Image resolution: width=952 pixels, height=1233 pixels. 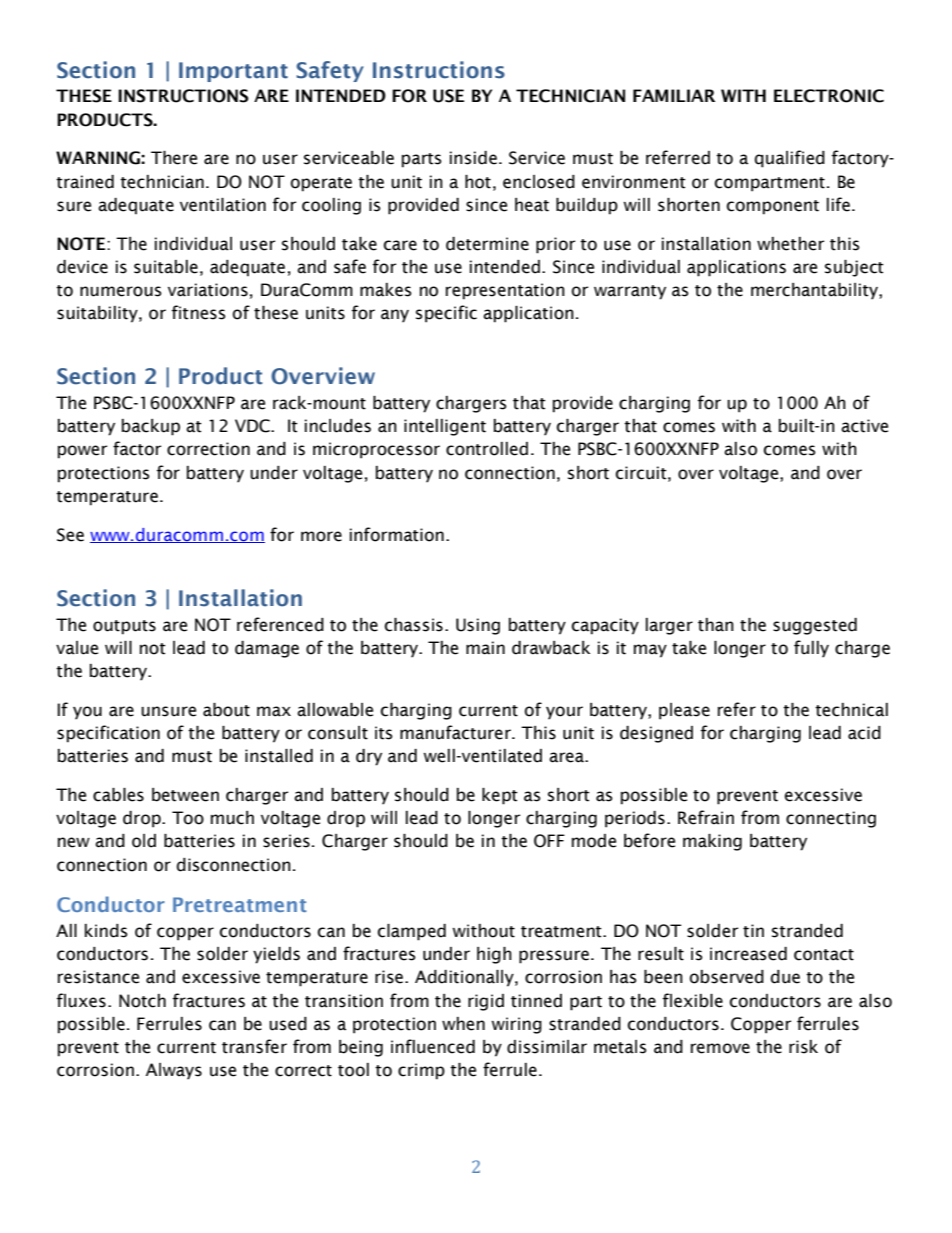 What do you see at coordinates (803, 1047) in the image?
I see `risk` at bounding box center [803, 1047].
